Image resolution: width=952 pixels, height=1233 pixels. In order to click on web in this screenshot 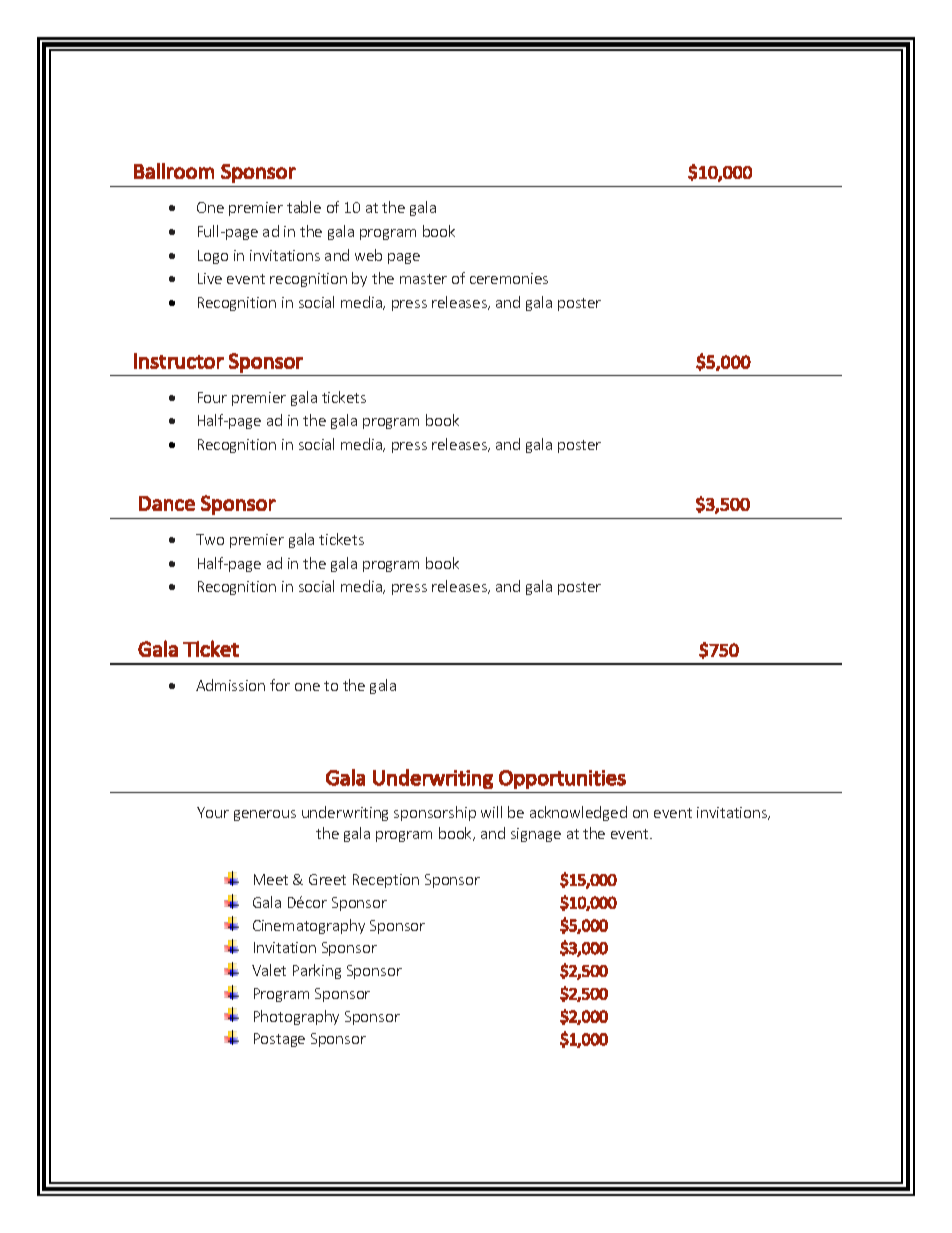, I will do `click(368, 255)`.
